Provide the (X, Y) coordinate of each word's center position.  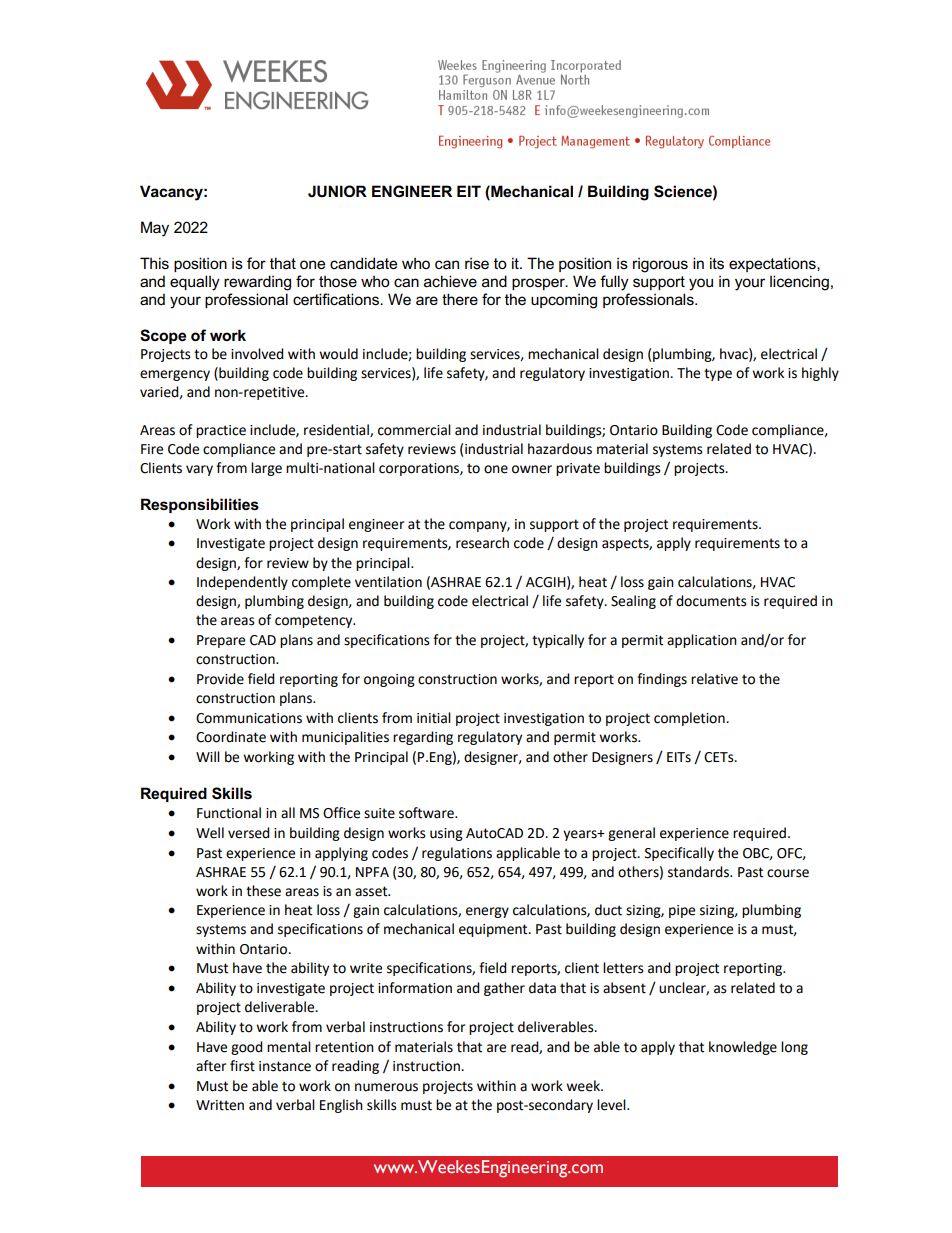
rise (477, 263)
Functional (229, 813)
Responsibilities (200, 505)
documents (711, 601)
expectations (773, 264)
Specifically (679, 854)
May (155, 229)
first (242, 1066)
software (427, 813)
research (482, 543)
